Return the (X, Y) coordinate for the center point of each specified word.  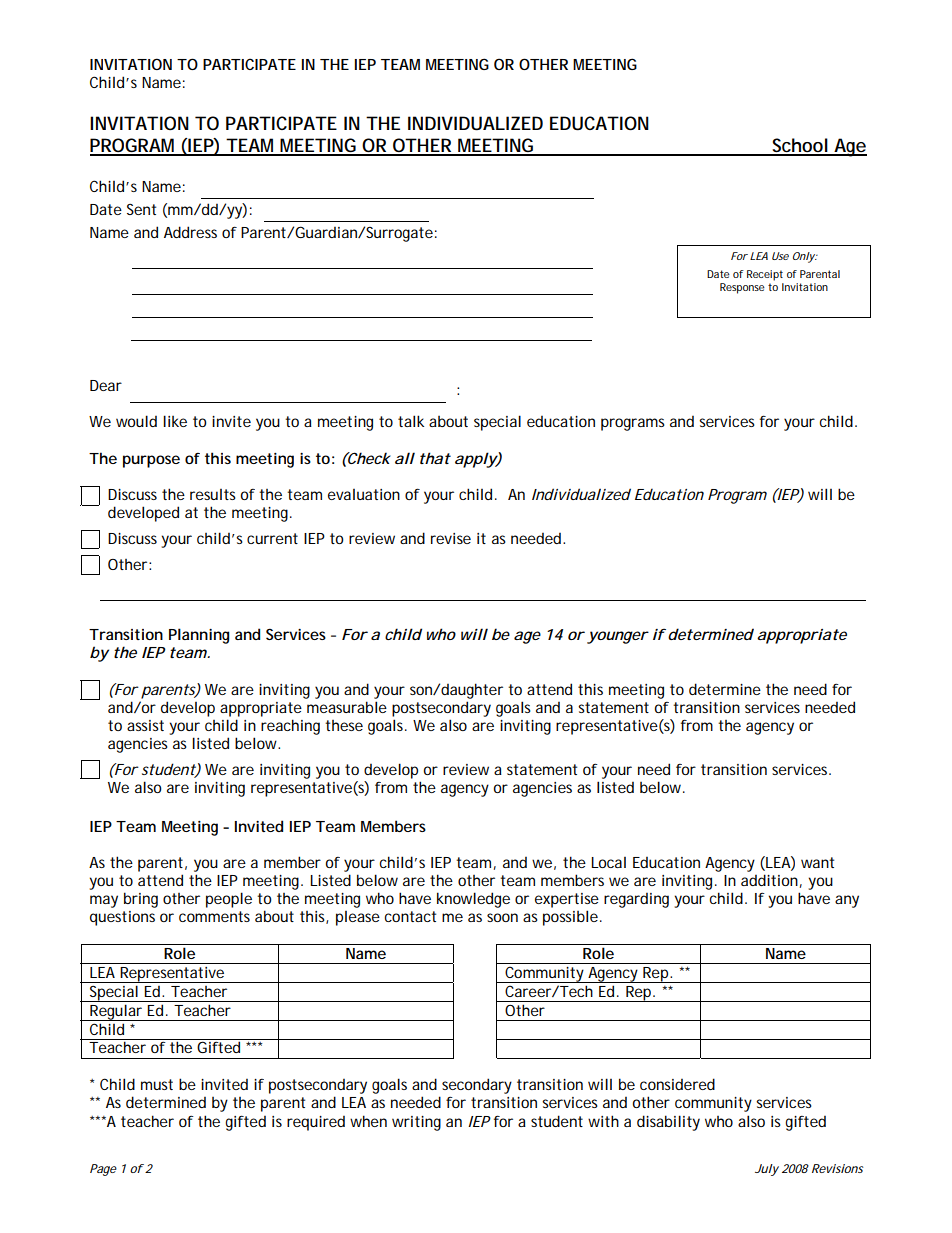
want (817, 862)
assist (145, 725)
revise (451, 538)
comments (214, 916)
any (847, 901)
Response (742, 288)
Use (780, 256)
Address (190, 232)
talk (411, 421)
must (157, 1084)
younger (617, 637)
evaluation (364, 494)
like (175, 421)
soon (502, 917)
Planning (199, 636)
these (344, 725)
